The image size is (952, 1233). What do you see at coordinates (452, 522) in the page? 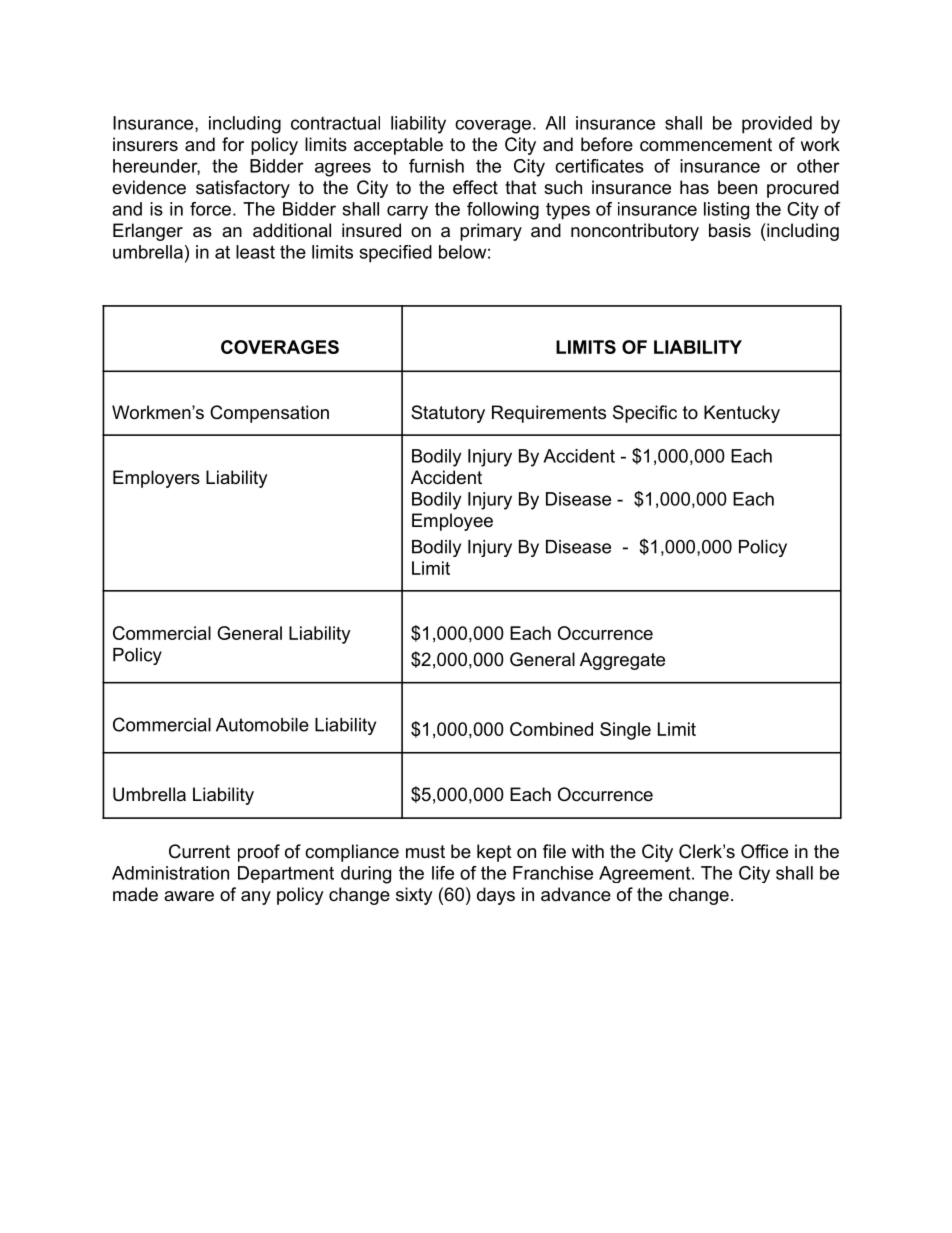
I see `Employee` at bounding box center [452, 522].
